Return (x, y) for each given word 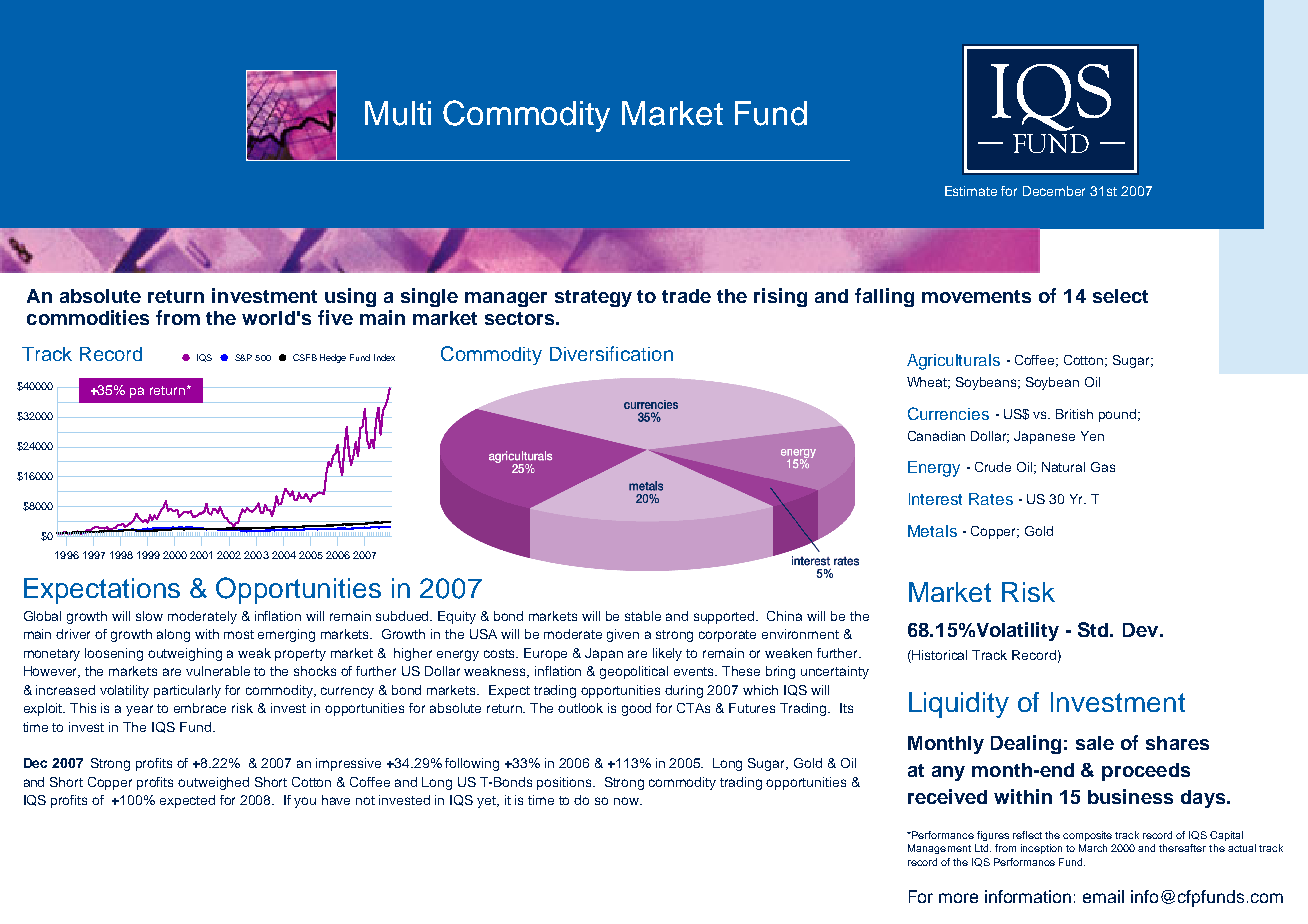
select (1120, 296)
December (1054, 191)
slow (149, 616)
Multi (398, 113)
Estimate (971, 191)
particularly (187, 691)
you (305, 802)
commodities (88, 317)
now (627, 801)
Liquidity (959, 705)
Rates (991, 499)
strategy (593, 298)
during (684, 691)
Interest (935, 499)
